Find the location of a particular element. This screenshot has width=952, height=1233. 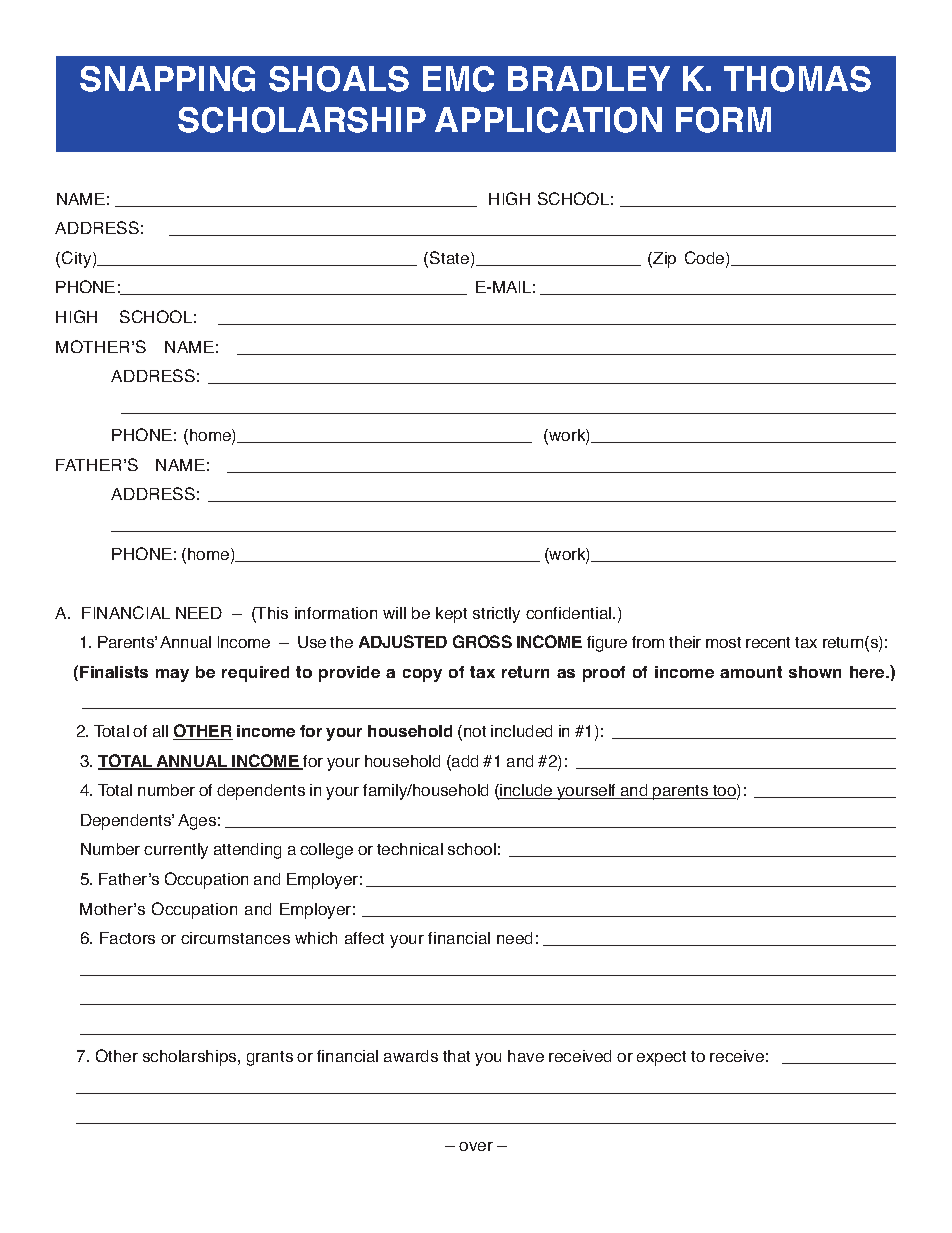

EMC is located at coordinates (458, 79).
